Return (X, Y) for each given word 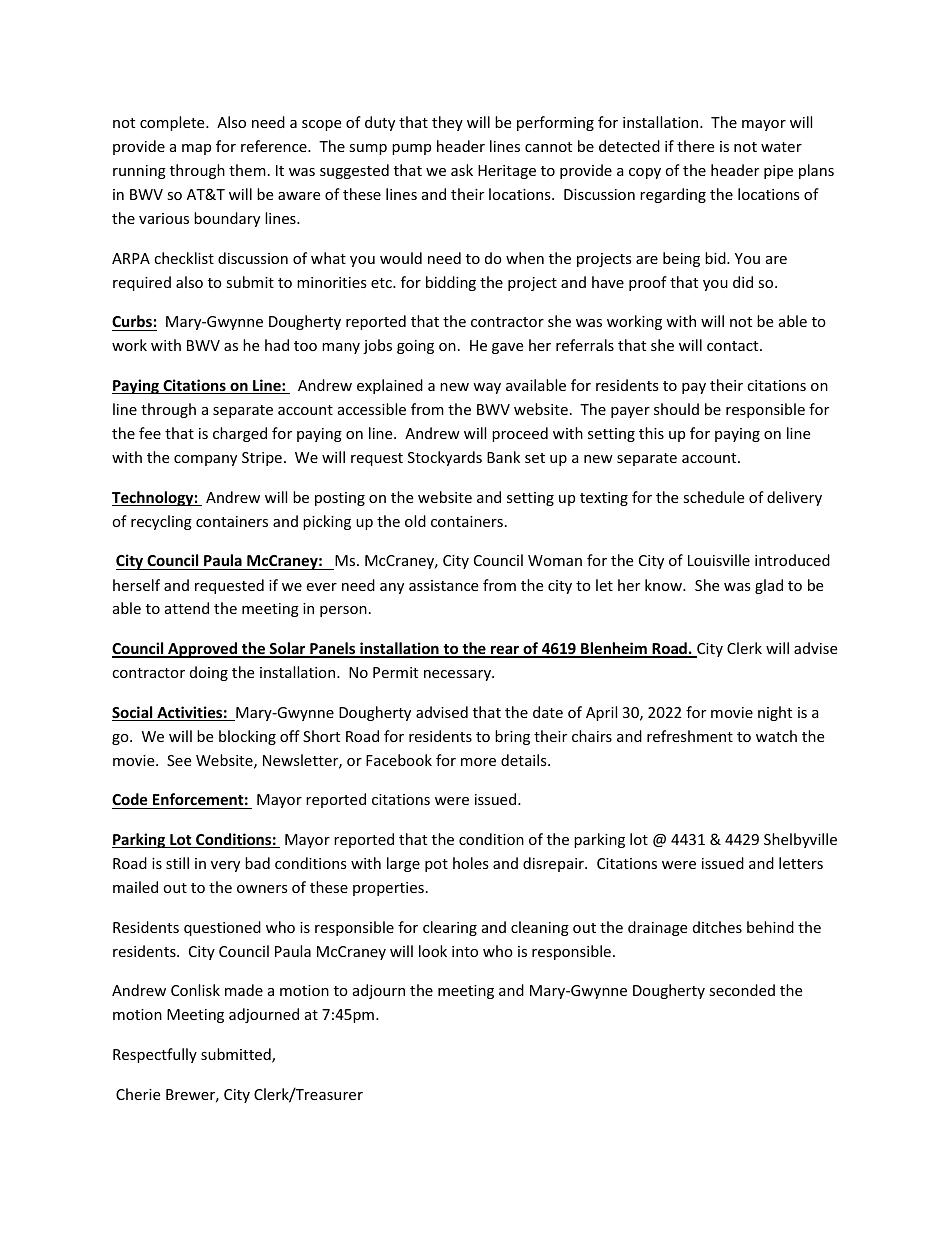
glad (769, 586)
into (465, 951)
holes (471, 863)
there (695, 146)
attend (187, 608)
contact (734, 346)
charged (240, 434)
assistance (443, 585)
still (177, 863)
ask (462, 170)
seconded (742, 990)
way (487, 388)
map (196, 149)
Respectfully (155, 1055)
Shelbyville (800, 840)
